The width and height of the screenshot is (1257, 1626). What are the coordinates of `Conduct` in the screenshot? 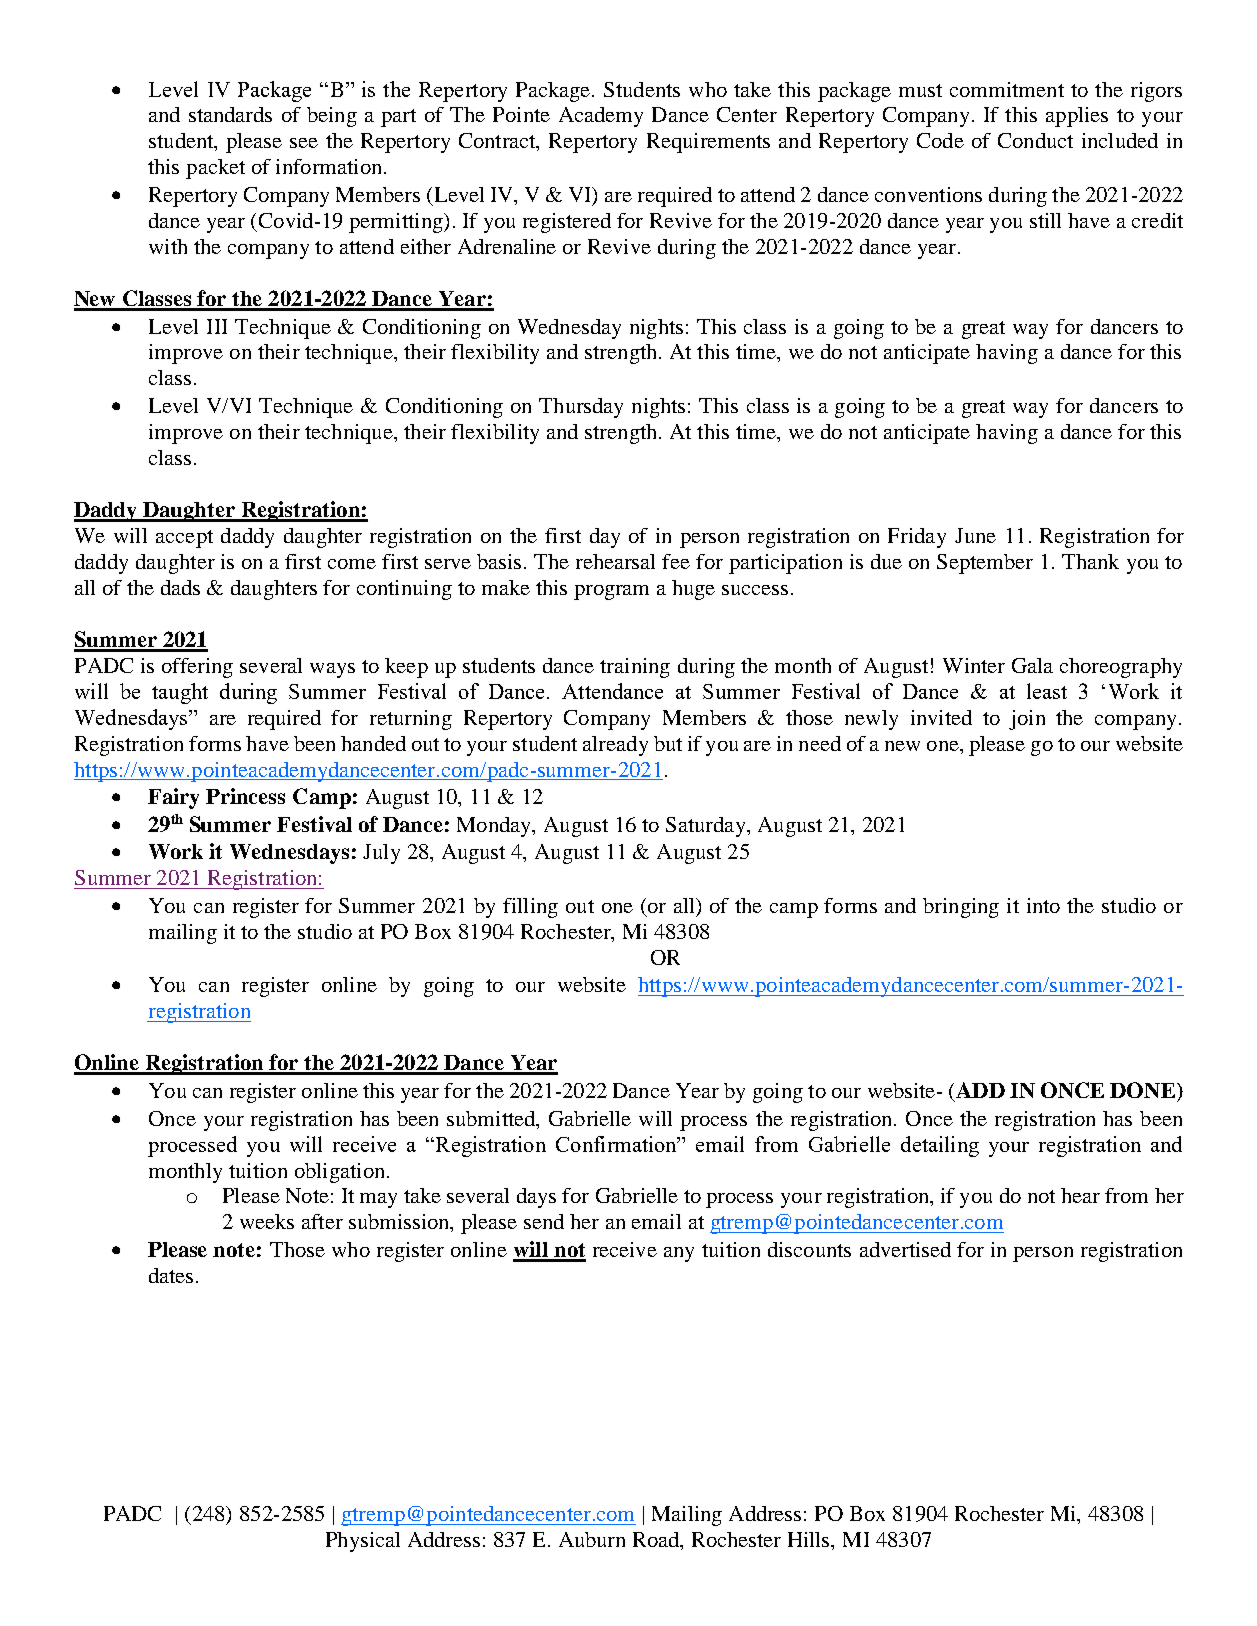 It's located at (1035, 140).
